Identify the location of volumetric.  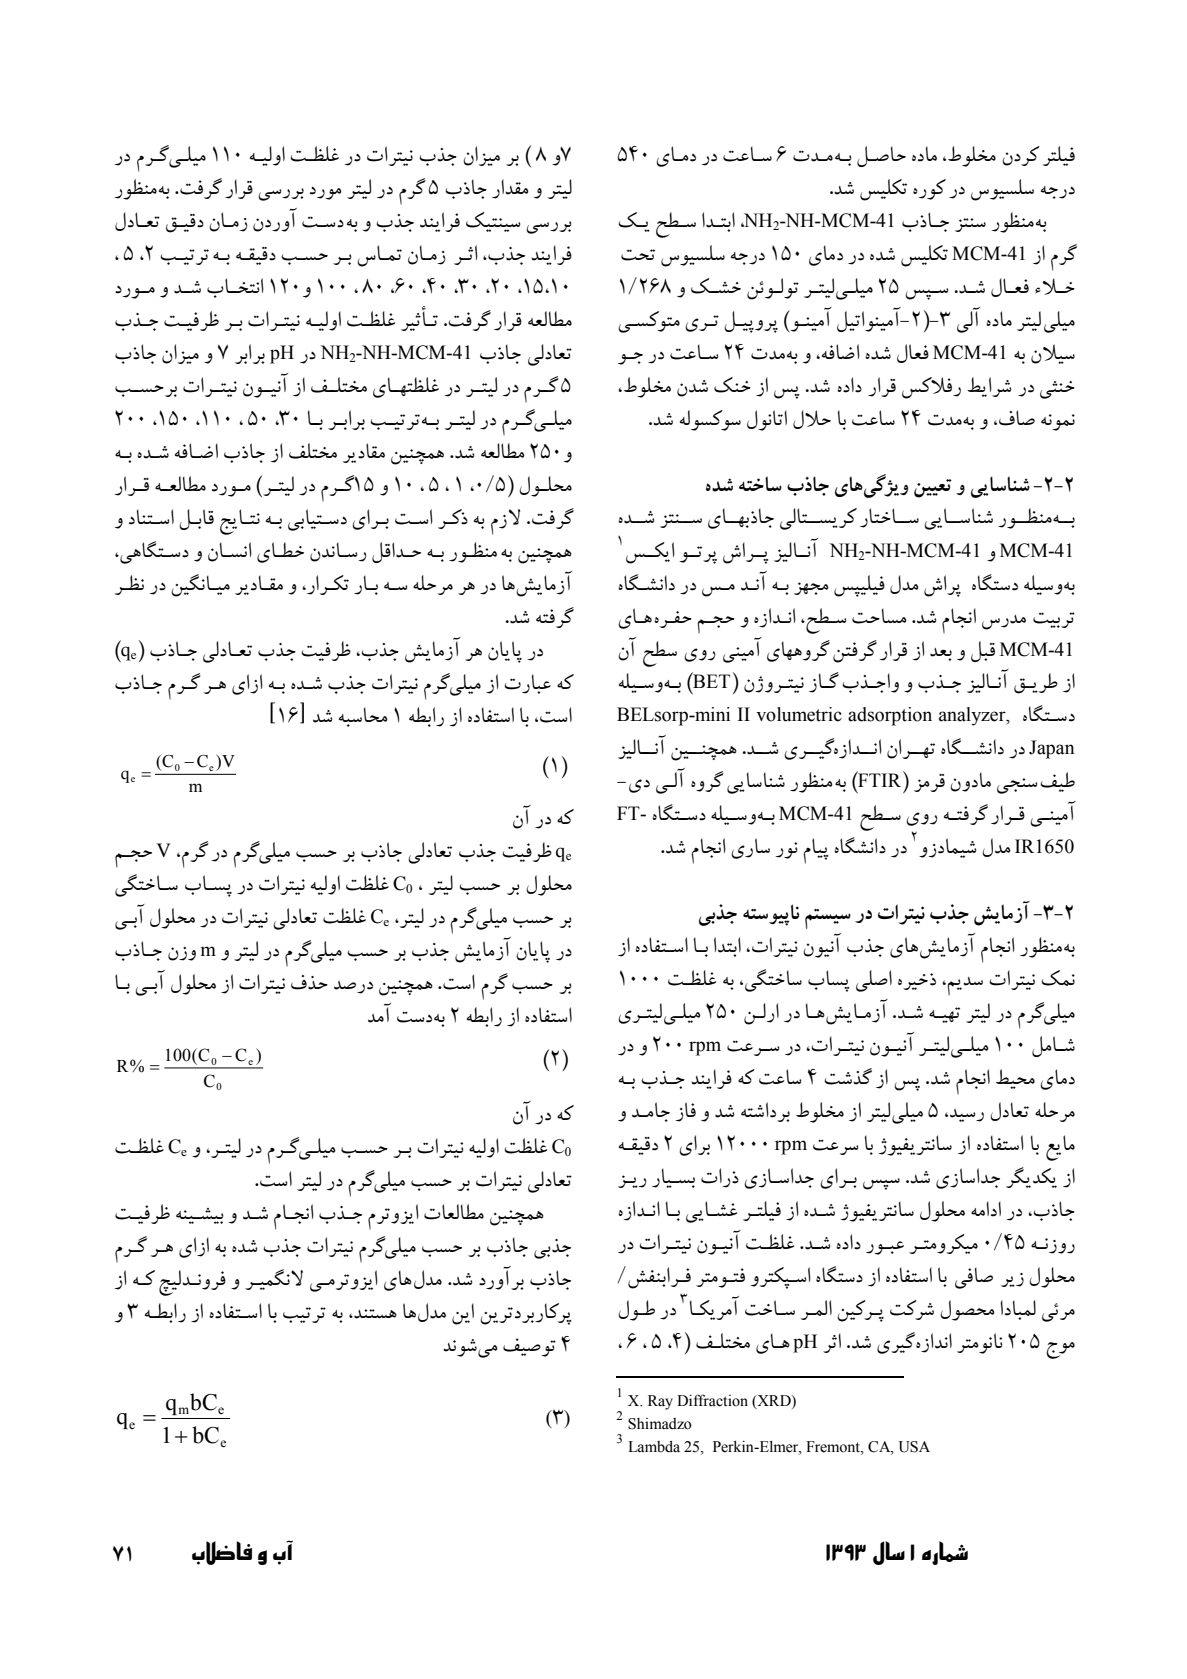
(799, 714).
